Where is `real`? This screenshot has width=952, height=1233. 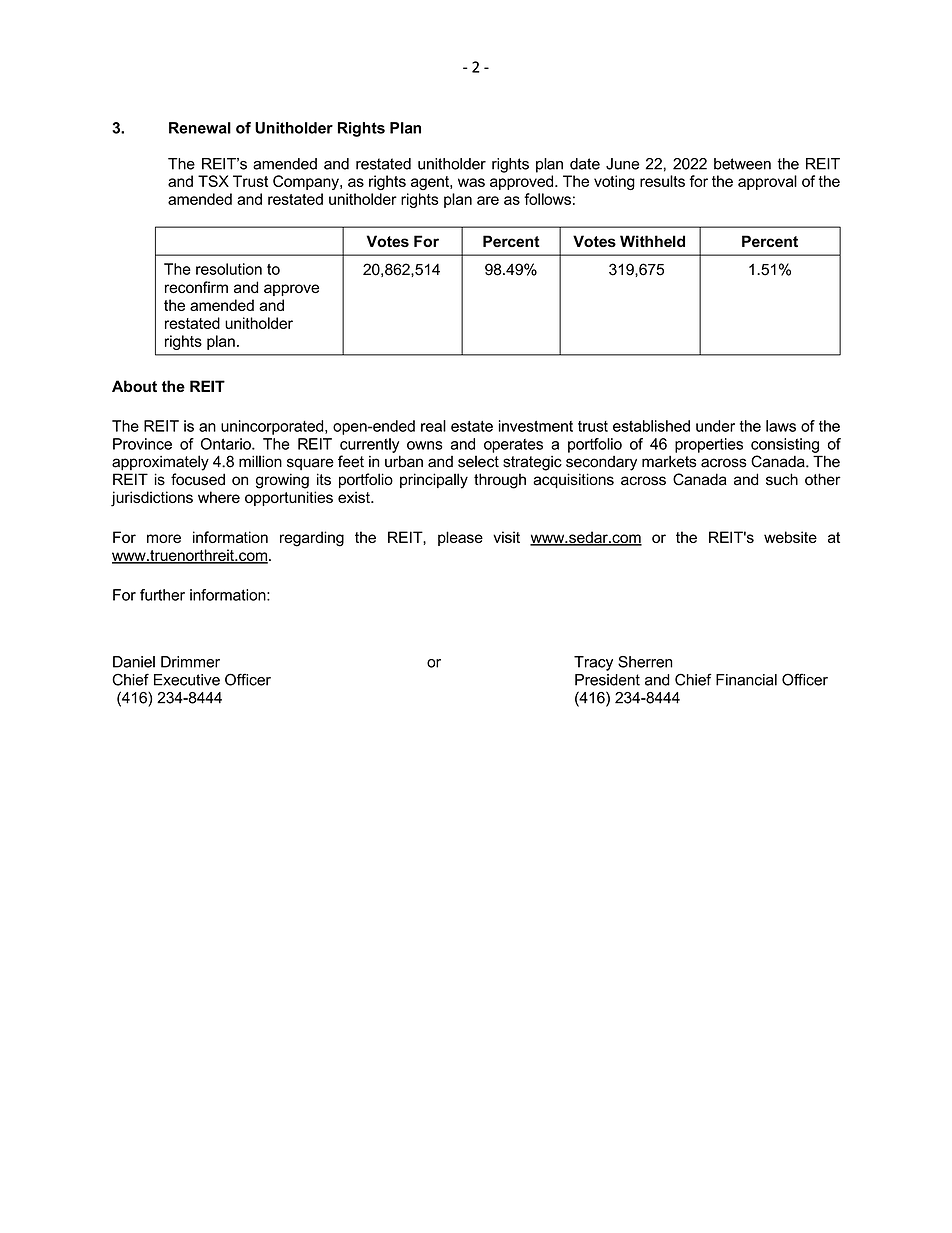 real is located at coordinates (433, 426).
